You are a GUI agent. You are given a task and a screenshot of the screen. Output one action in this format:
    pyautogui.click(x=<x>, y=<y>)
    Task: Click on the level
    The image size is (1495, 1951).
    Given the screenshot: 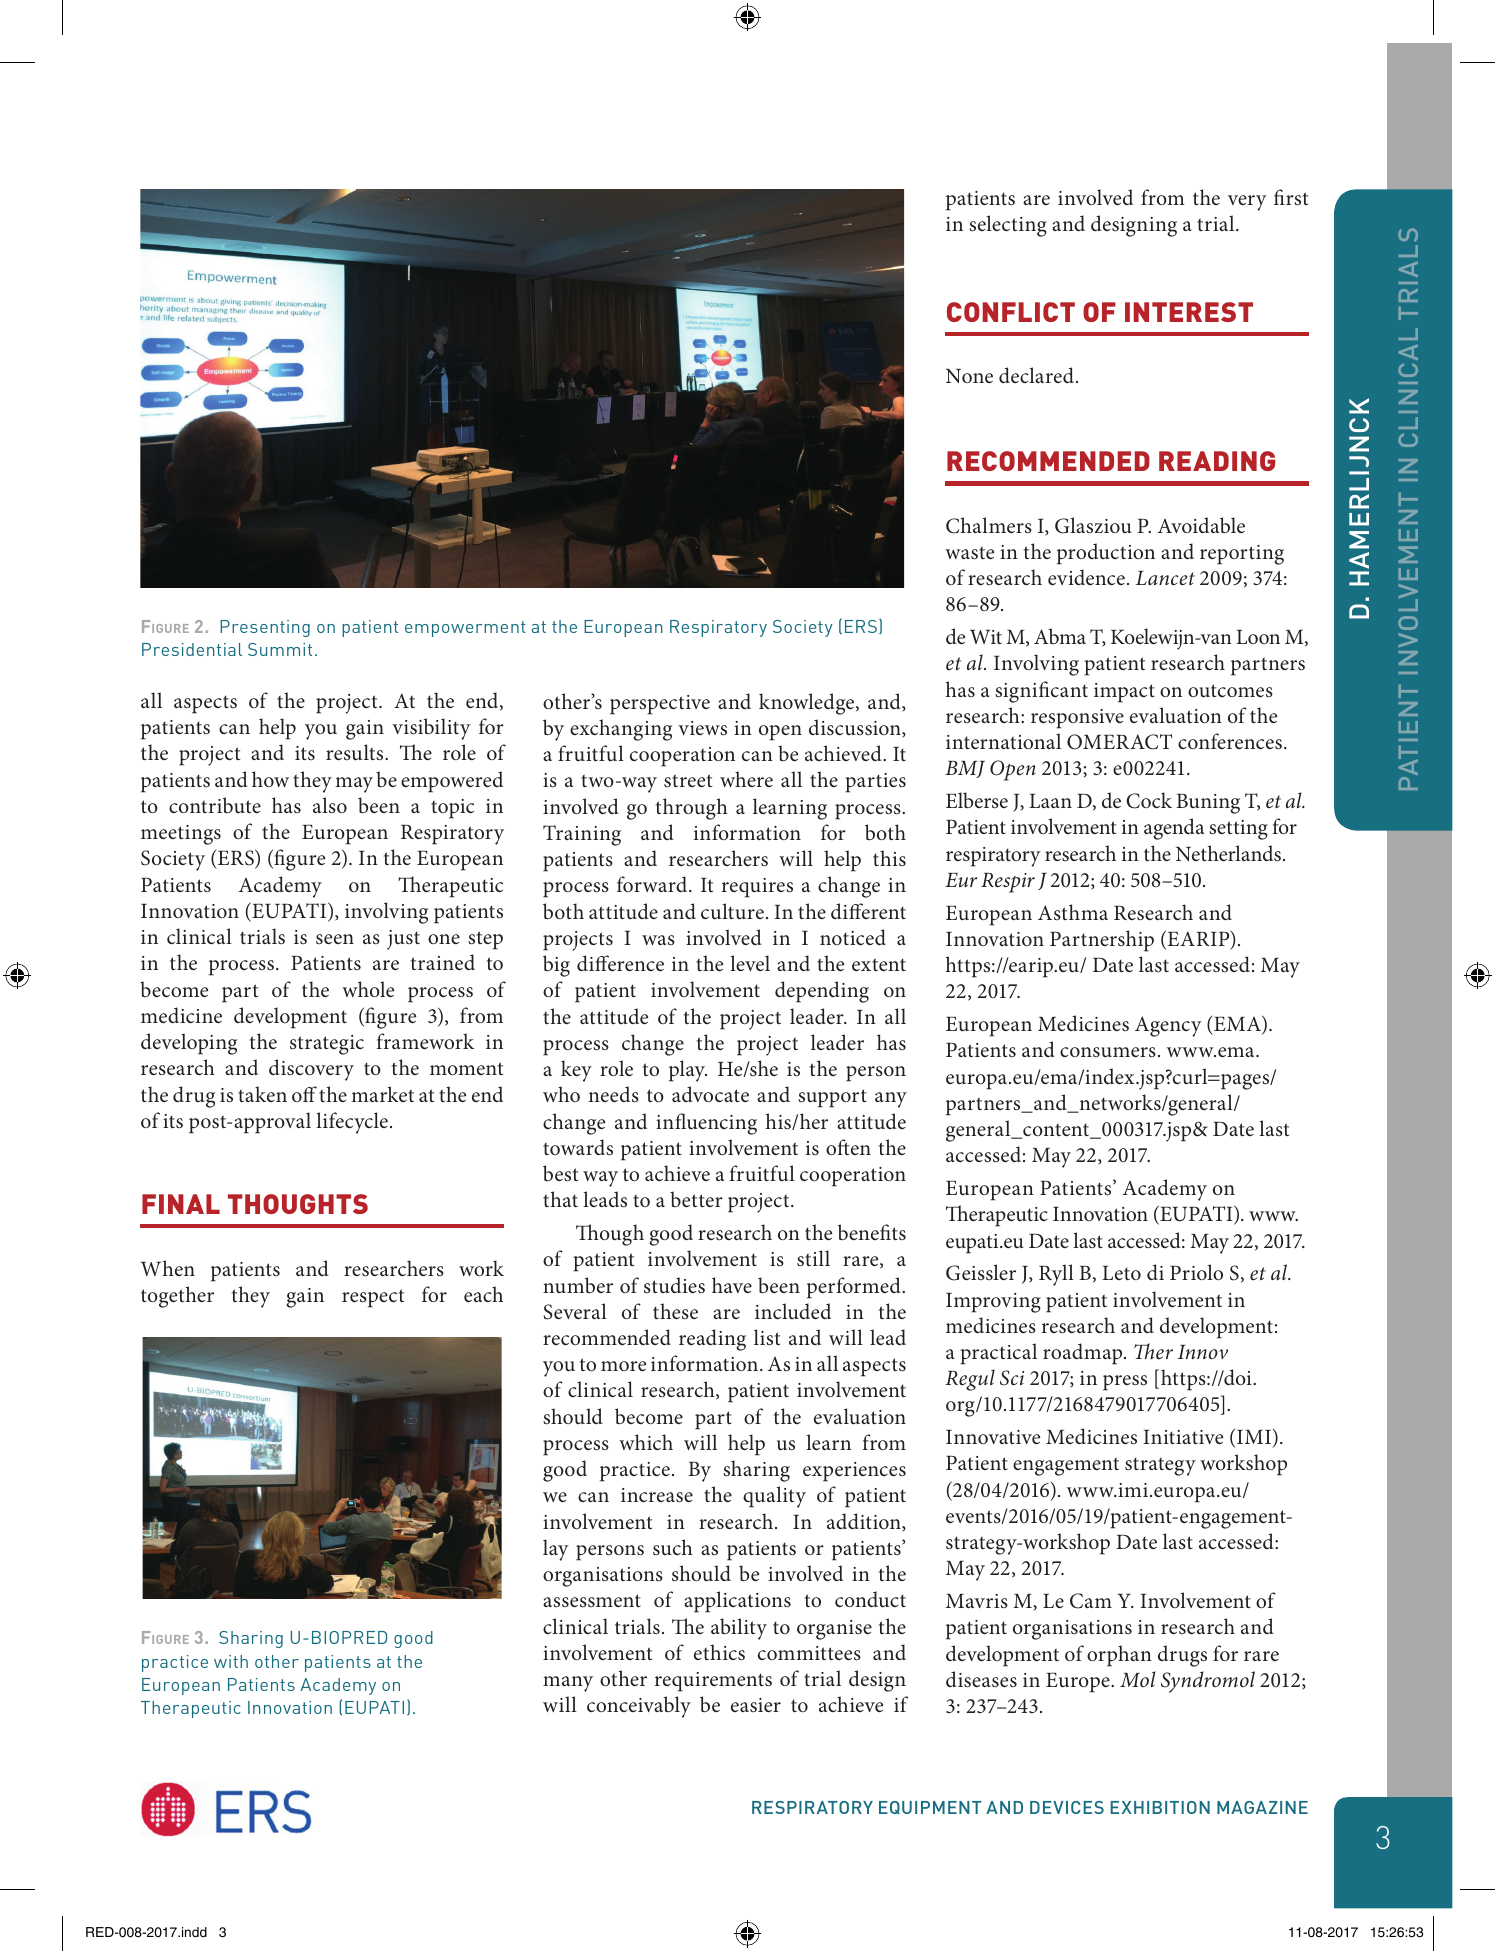 What is the action you would take?
    pyautogui.click(x=750, y=963)
